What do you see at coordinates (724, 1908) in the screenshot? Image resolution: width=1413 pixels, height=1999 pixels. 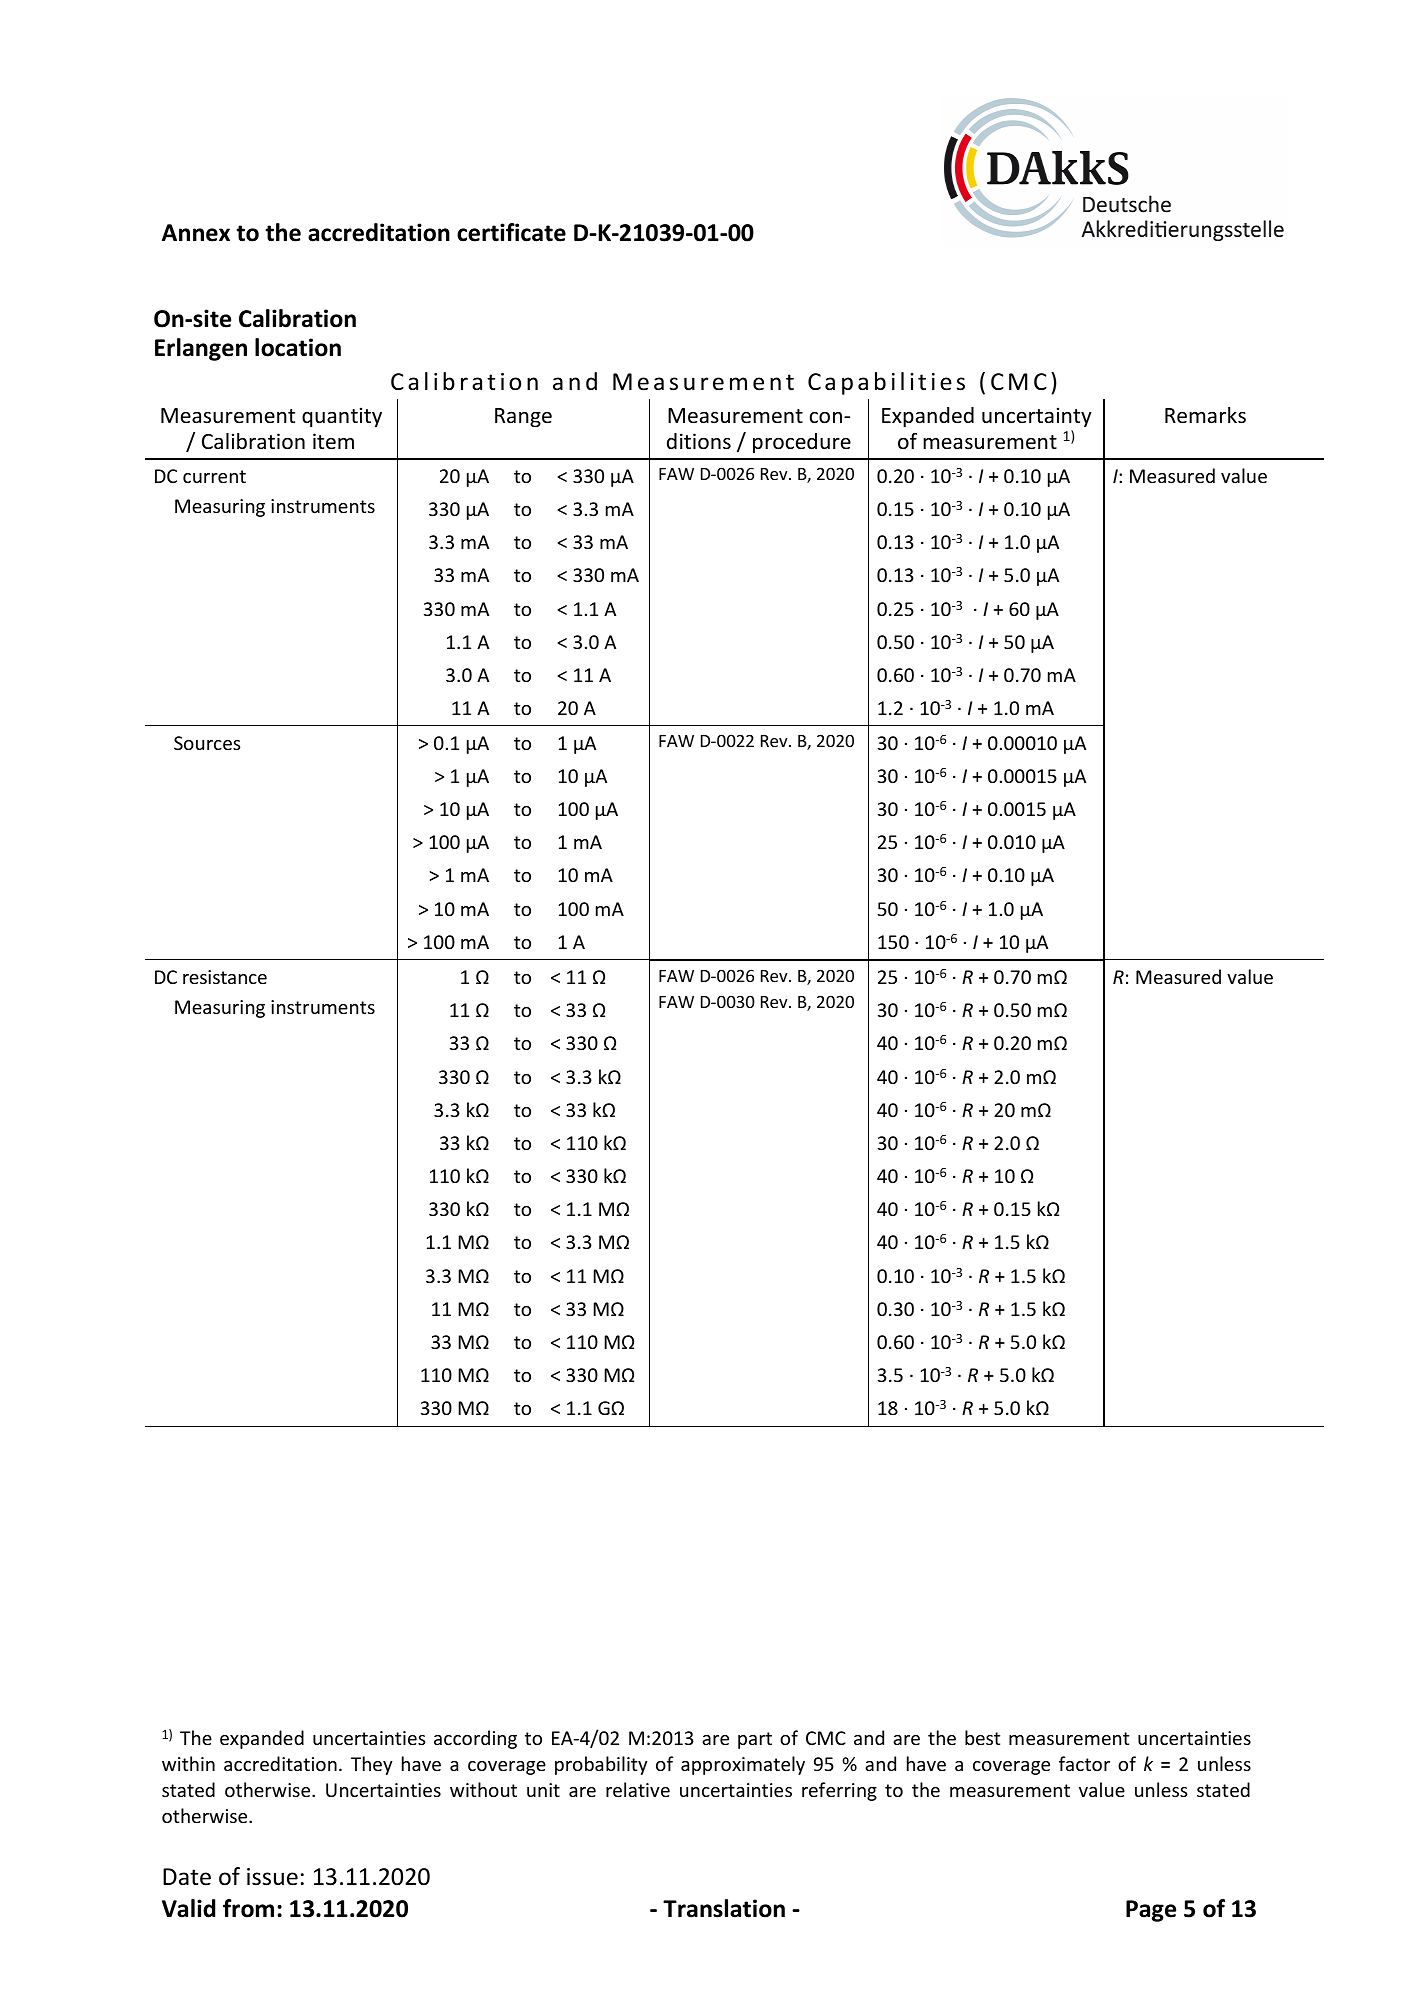 I see `Translation` at bounding box center [724, 1908].
